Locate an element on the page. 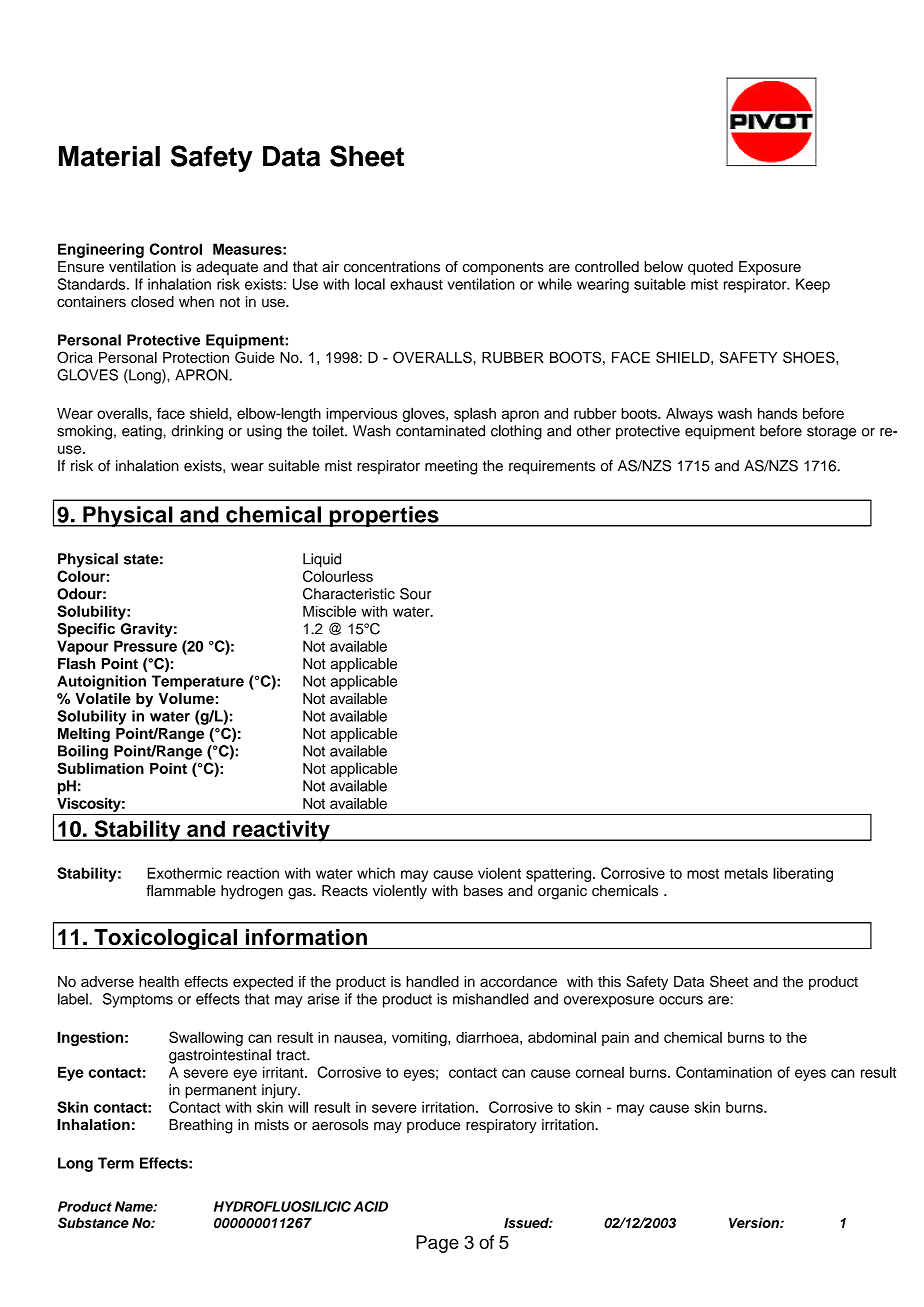  splash is located at coordinates (475, 414).
